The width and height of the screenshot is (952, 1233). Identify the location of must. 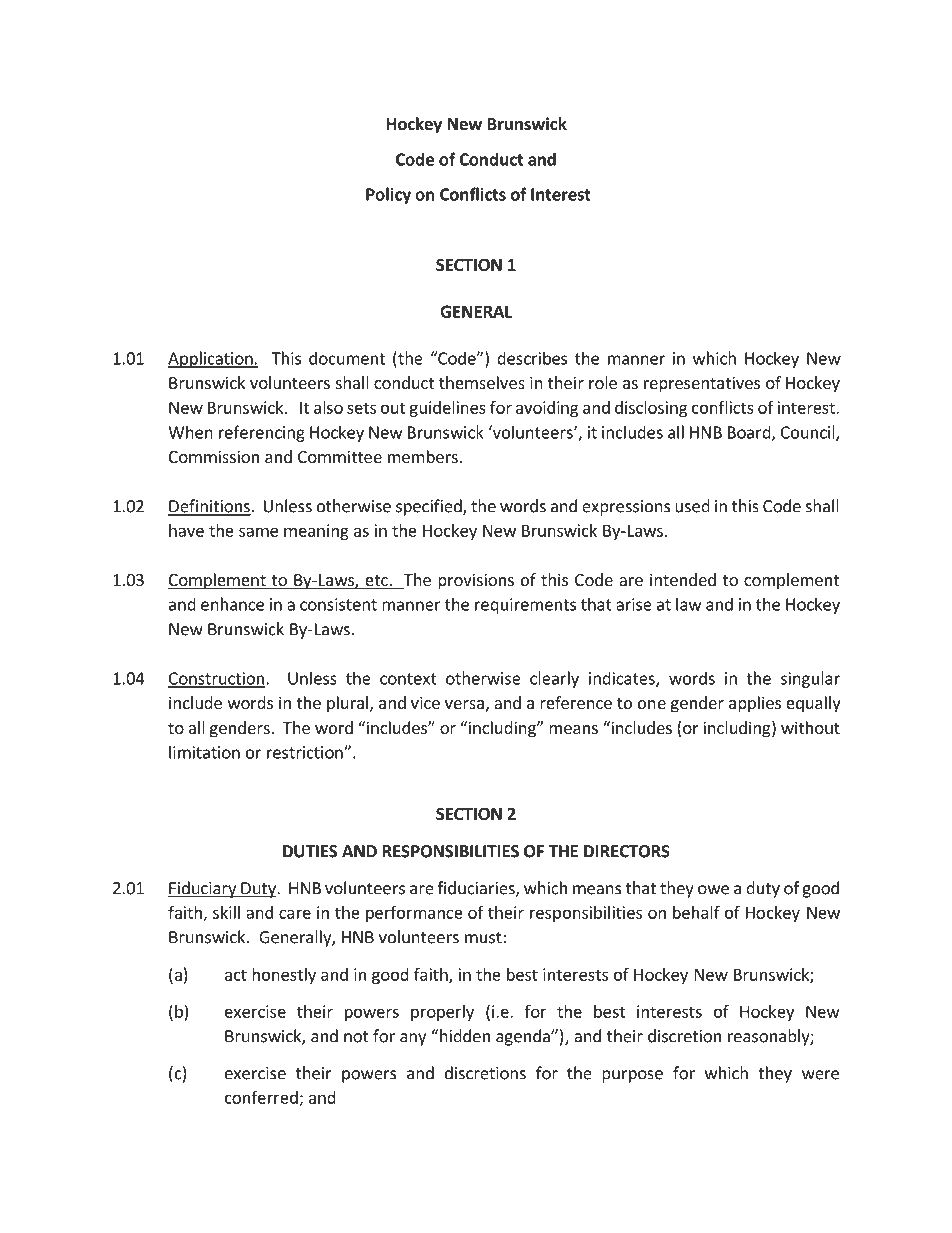
(484, 938).
